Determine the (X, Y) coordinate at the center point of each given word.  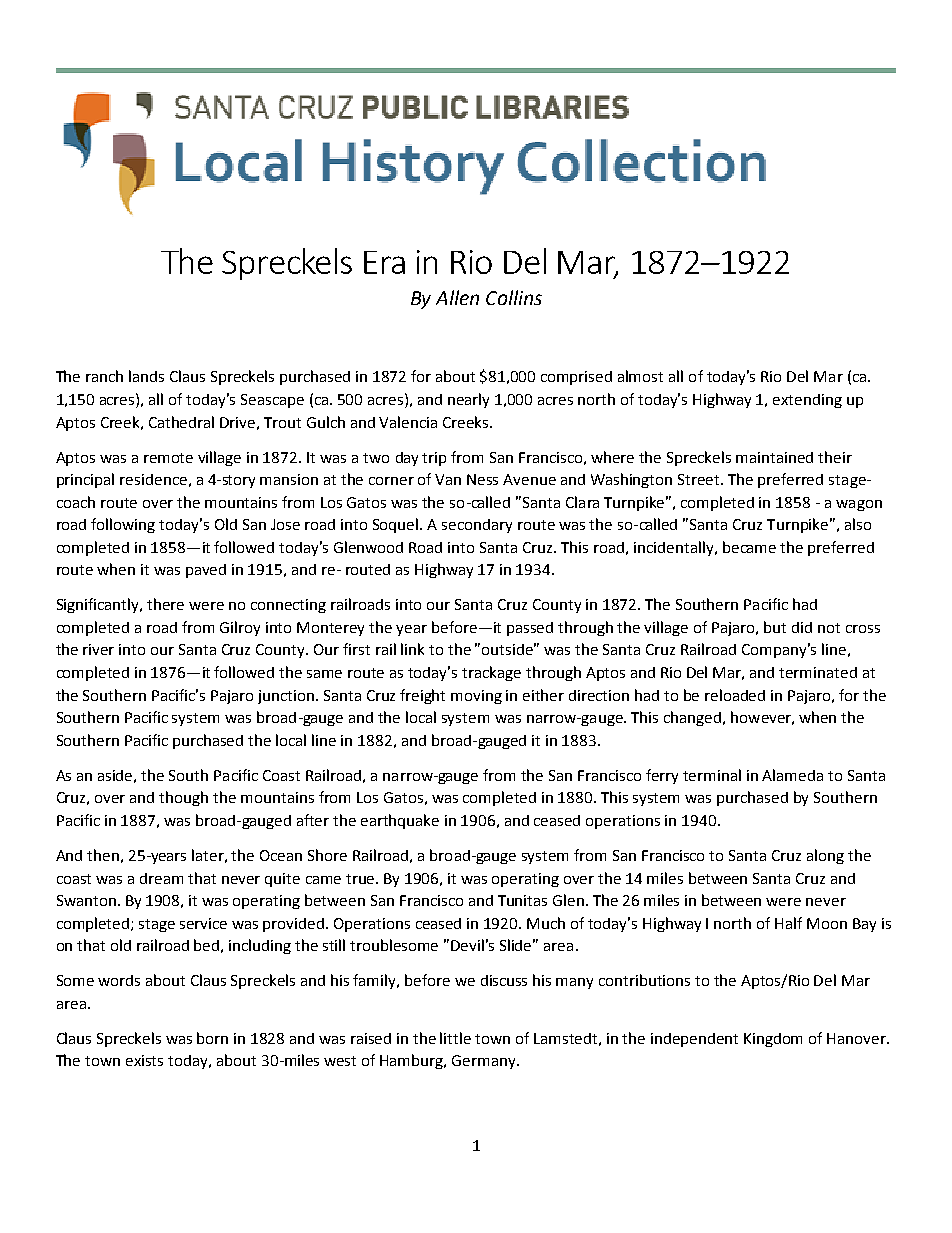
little (455, 1038)
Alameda (792, 775)
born (212, 1038)
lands (146, 376)
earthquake (400, 821)
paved (206, 571)
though (183, 798)
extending (807, 401)
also (858, 524)
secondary (477, 526)
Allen (457, 297)
